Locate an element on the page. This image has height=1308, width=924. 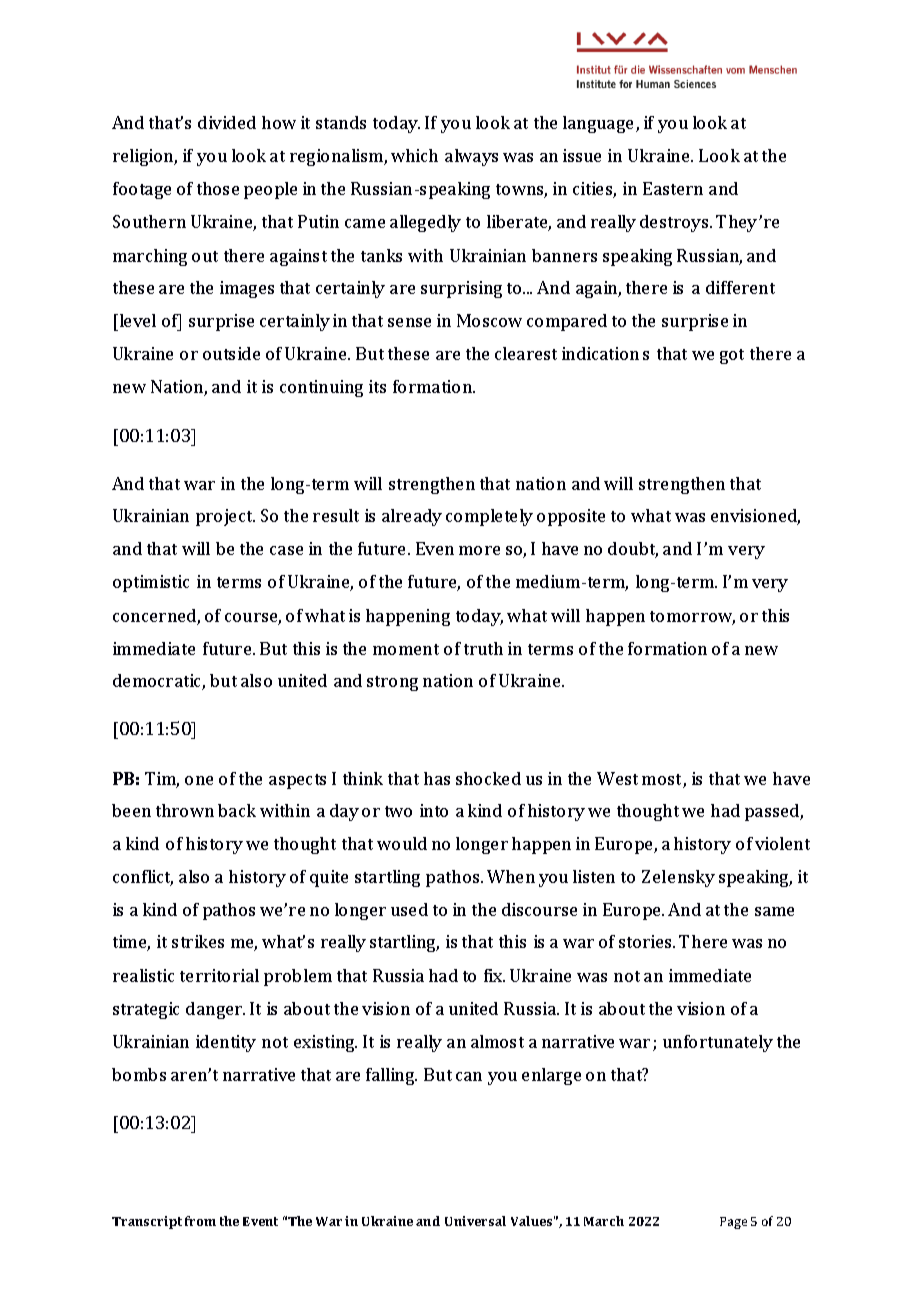
Eastern is located at coordinates (673, 188).
